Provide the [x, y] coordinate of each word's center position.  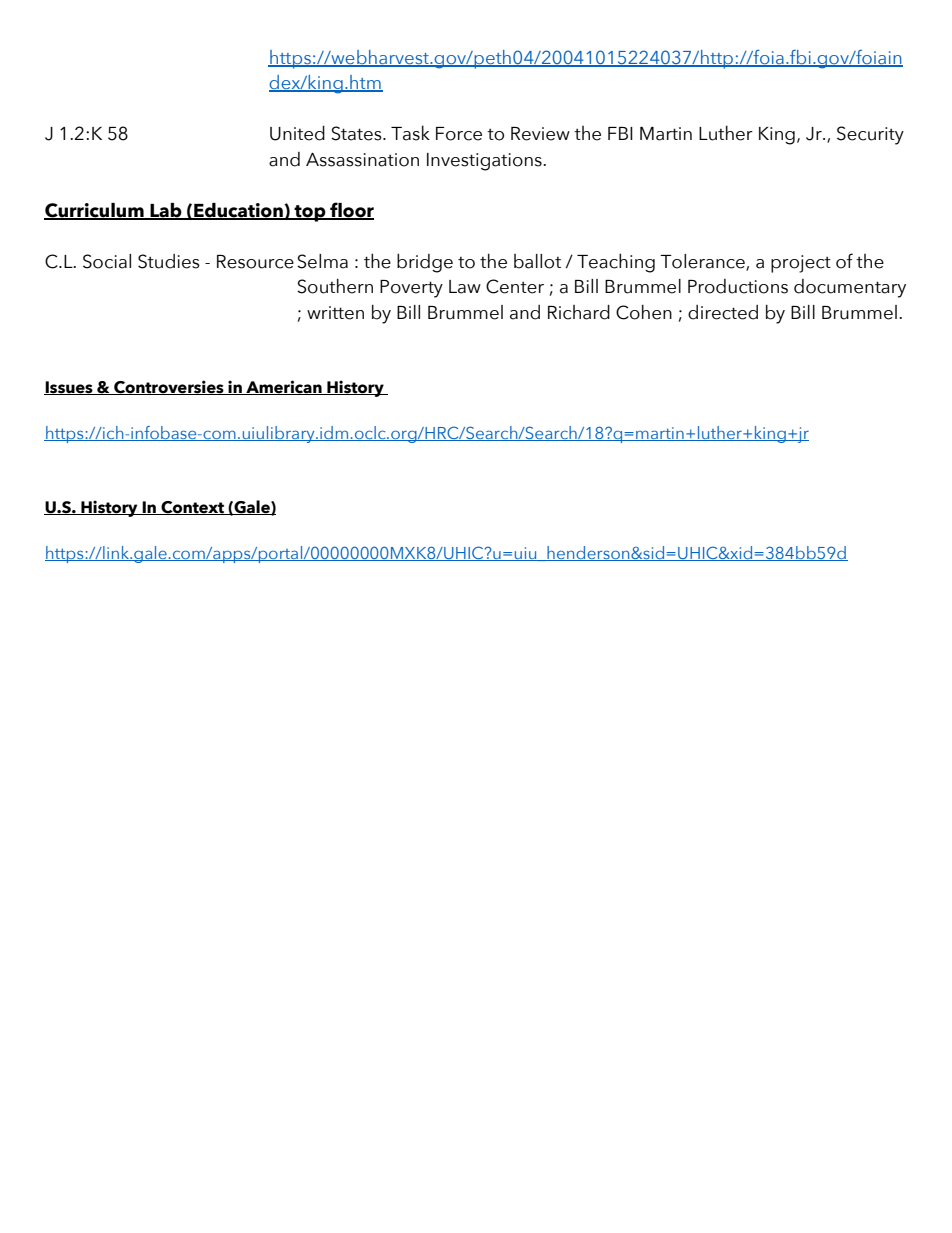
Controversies [169, 387]
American [284, 387]
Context [193, 508]
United [297, 133]
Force [459, 134]
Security [870, 135]
